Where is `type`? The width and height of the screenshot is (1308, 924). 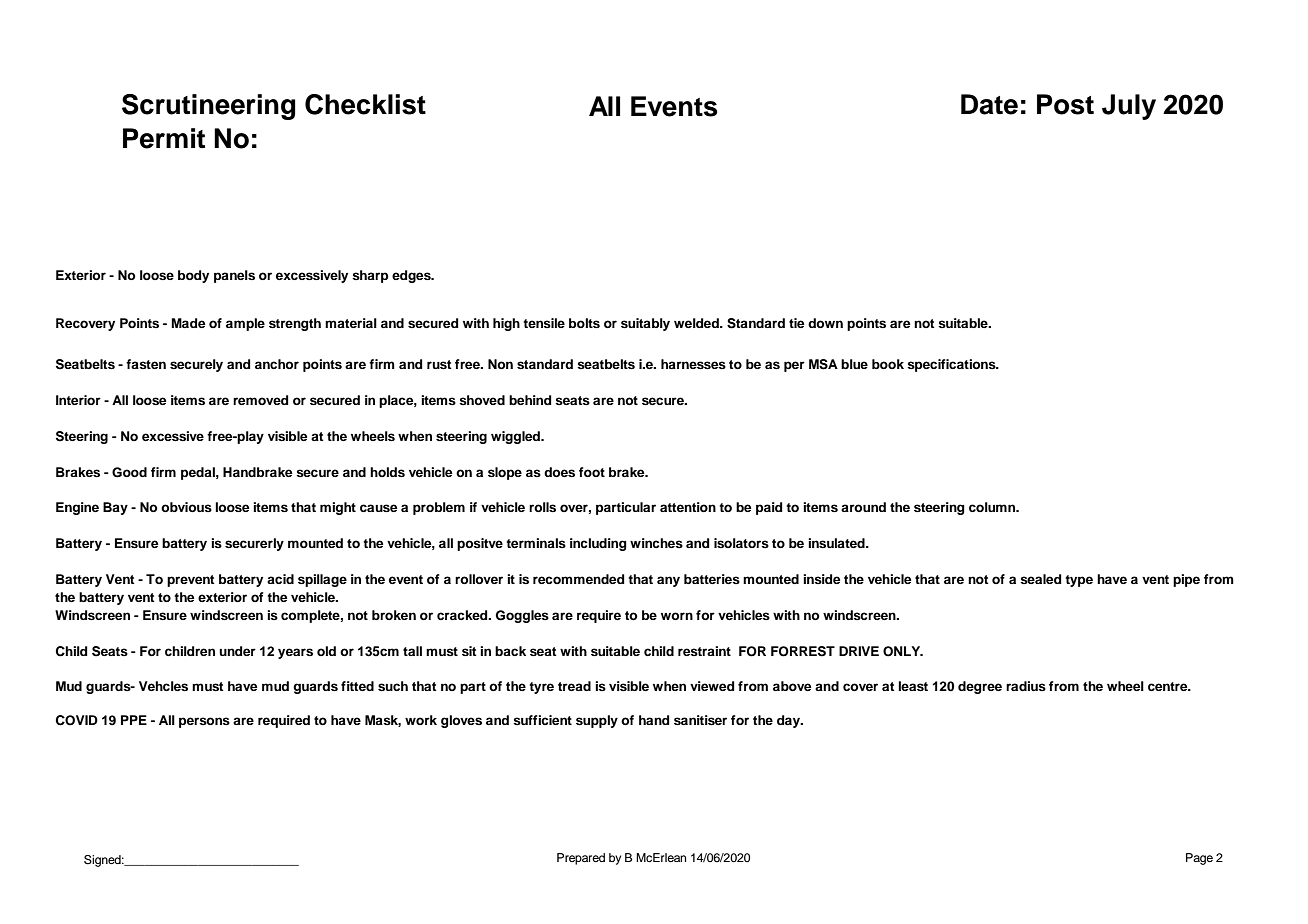 type is located at coordinates (1079, 581).
